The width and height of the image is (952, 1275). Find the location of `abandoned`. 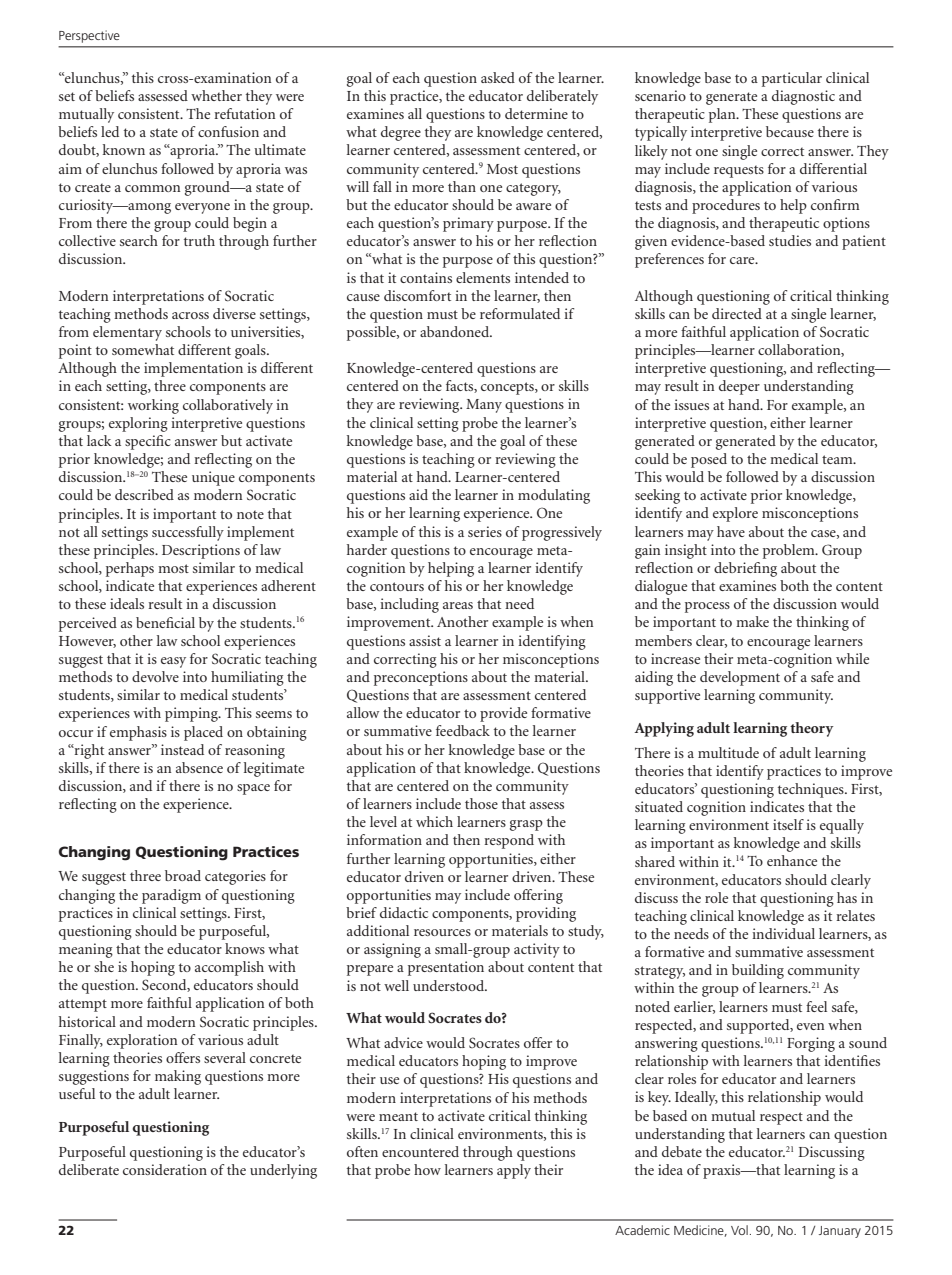

abandoned is located at coordinates (456, 331).
